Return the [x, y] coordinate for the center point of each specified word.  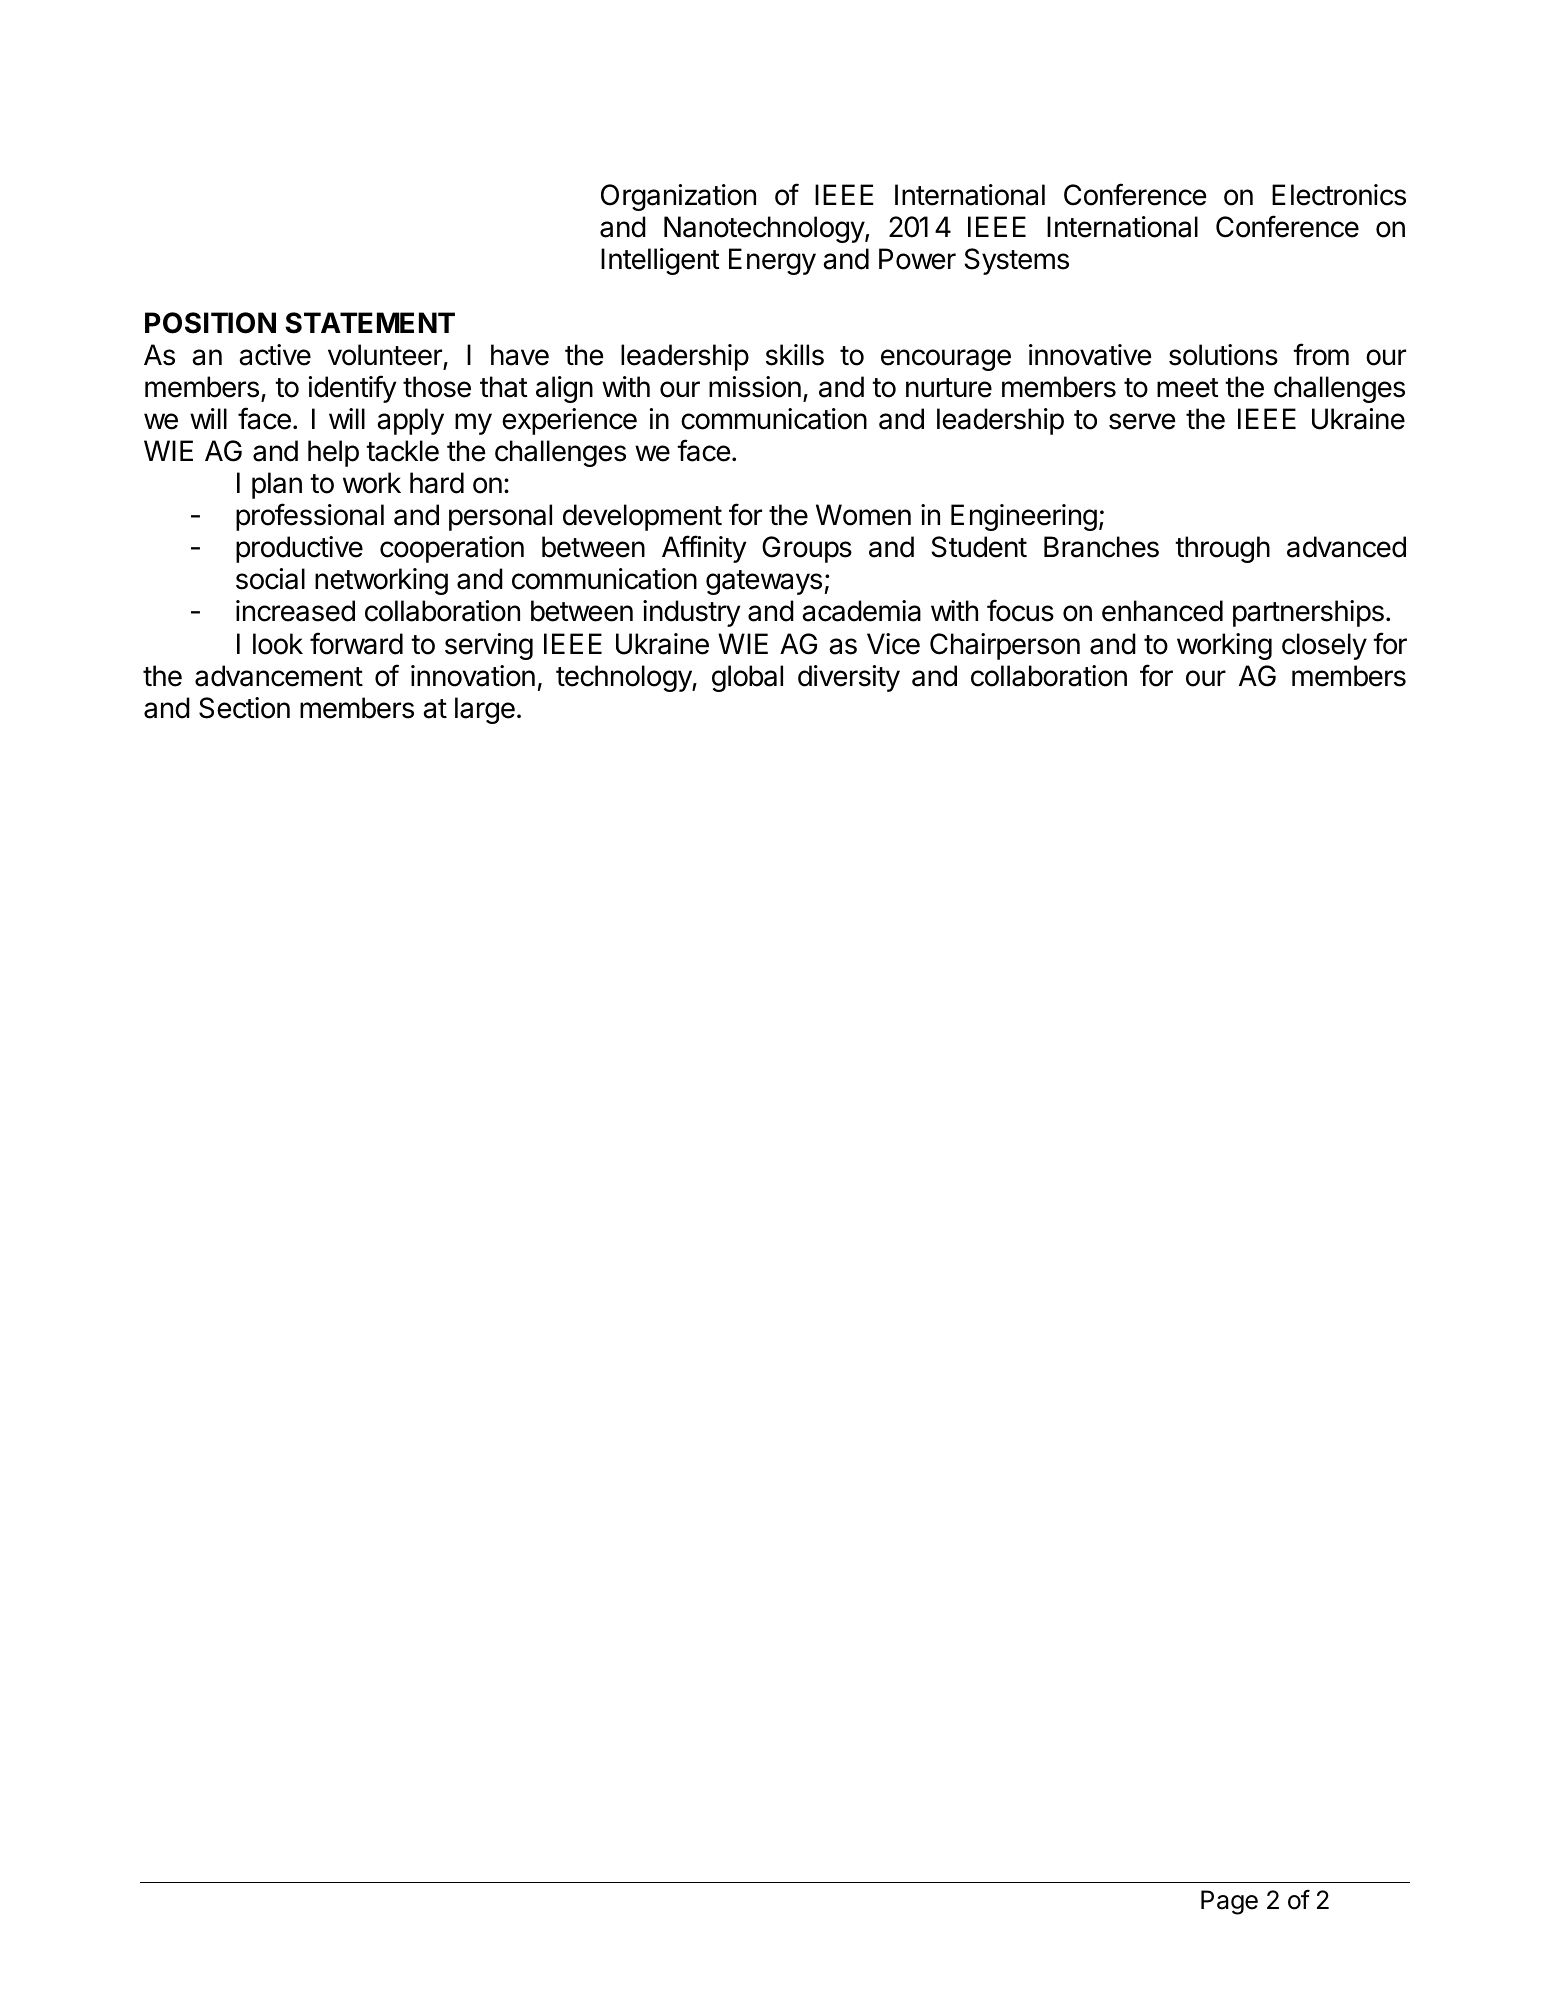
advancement [279, 676]
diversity [849, 678]
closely [1324, 646]
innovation [473, 676]
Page [1229, 1902]
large [485, 710]
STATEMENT [370, 323]
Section [244, 708]
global [747, 678]
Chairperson [1005, 646]
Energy [772, 261]
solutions [1223, 355]
